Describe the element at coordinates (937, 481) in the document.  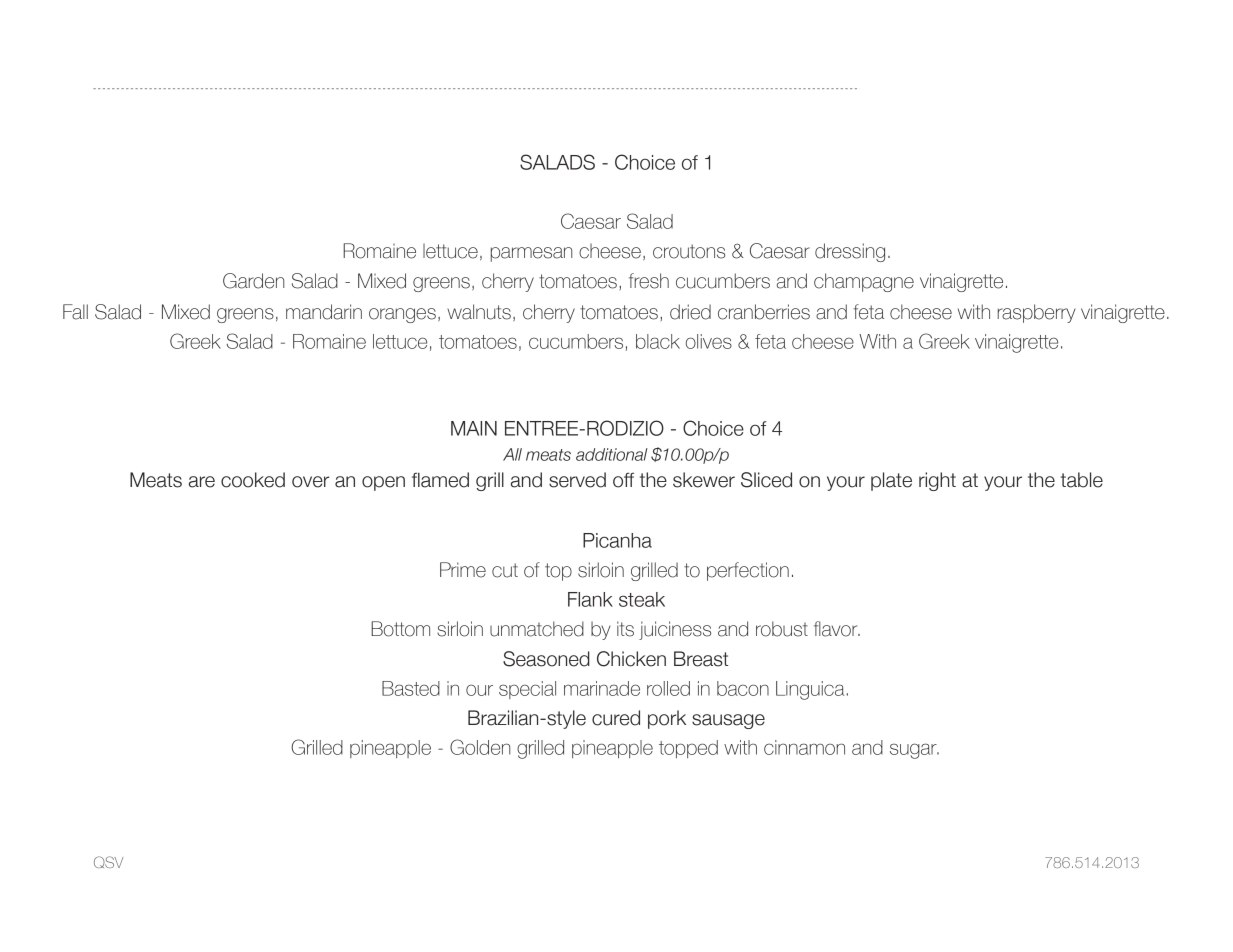
I see `right` at that location.
